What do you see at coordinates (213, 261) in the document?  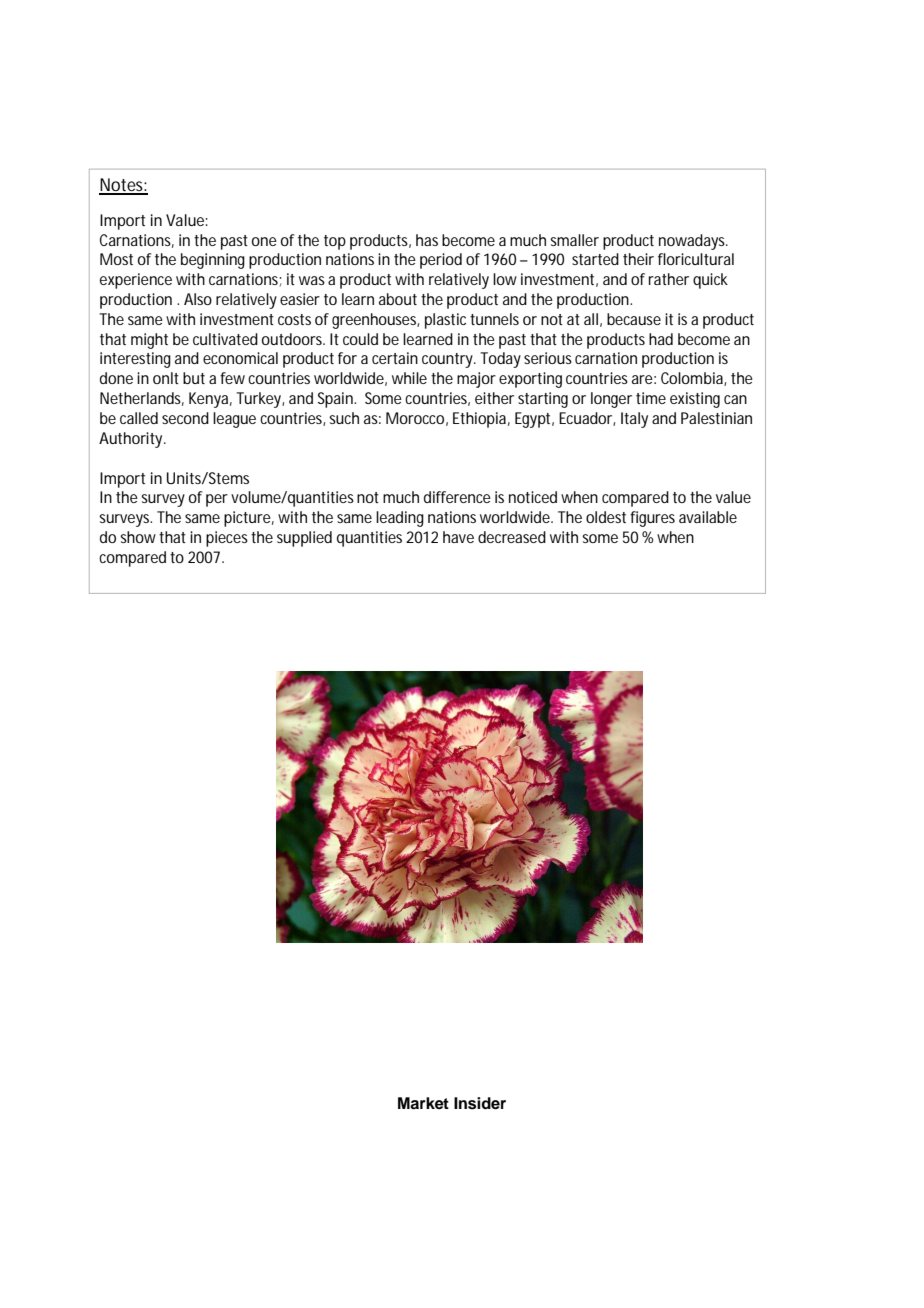 I see `beginning` at bounding box center [213, 261].
